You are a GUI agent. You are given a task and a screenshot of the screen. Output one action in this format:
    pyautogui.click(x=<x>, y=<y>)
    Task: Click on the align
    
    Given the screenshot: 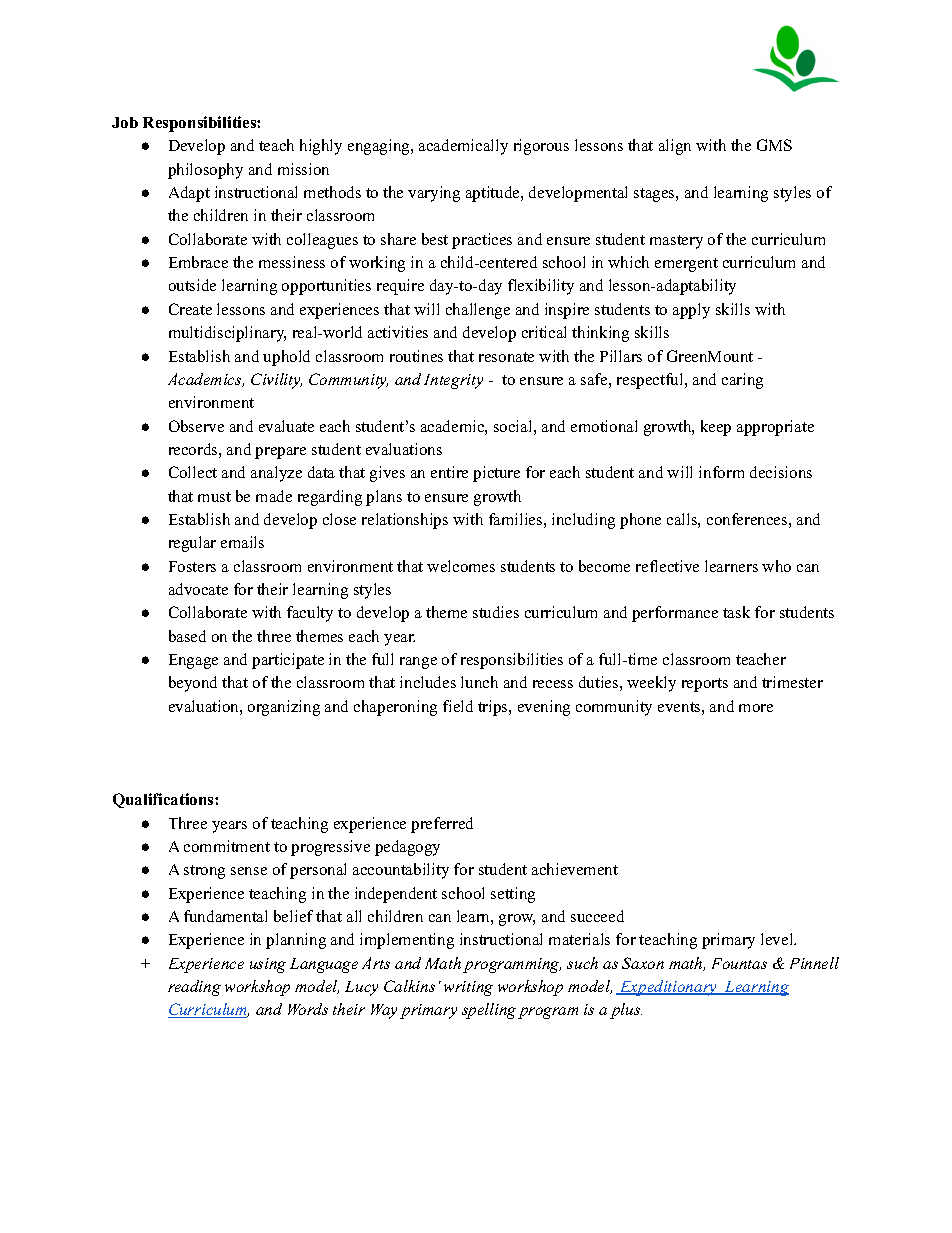 What is the action you would take?
    pyautogui.click(x=675, y=147)
